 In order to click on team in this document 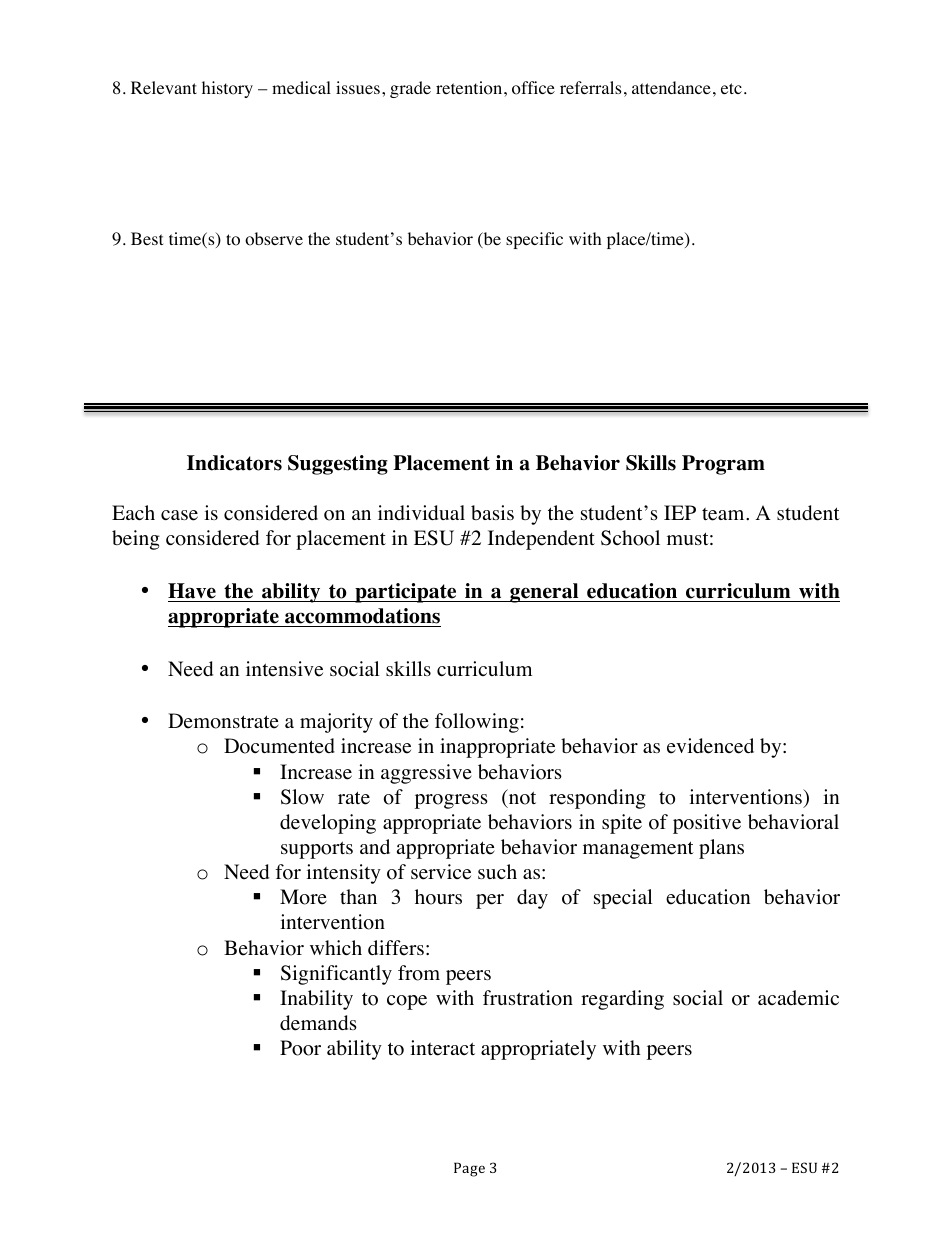, I will do `click(724, 514)`.
